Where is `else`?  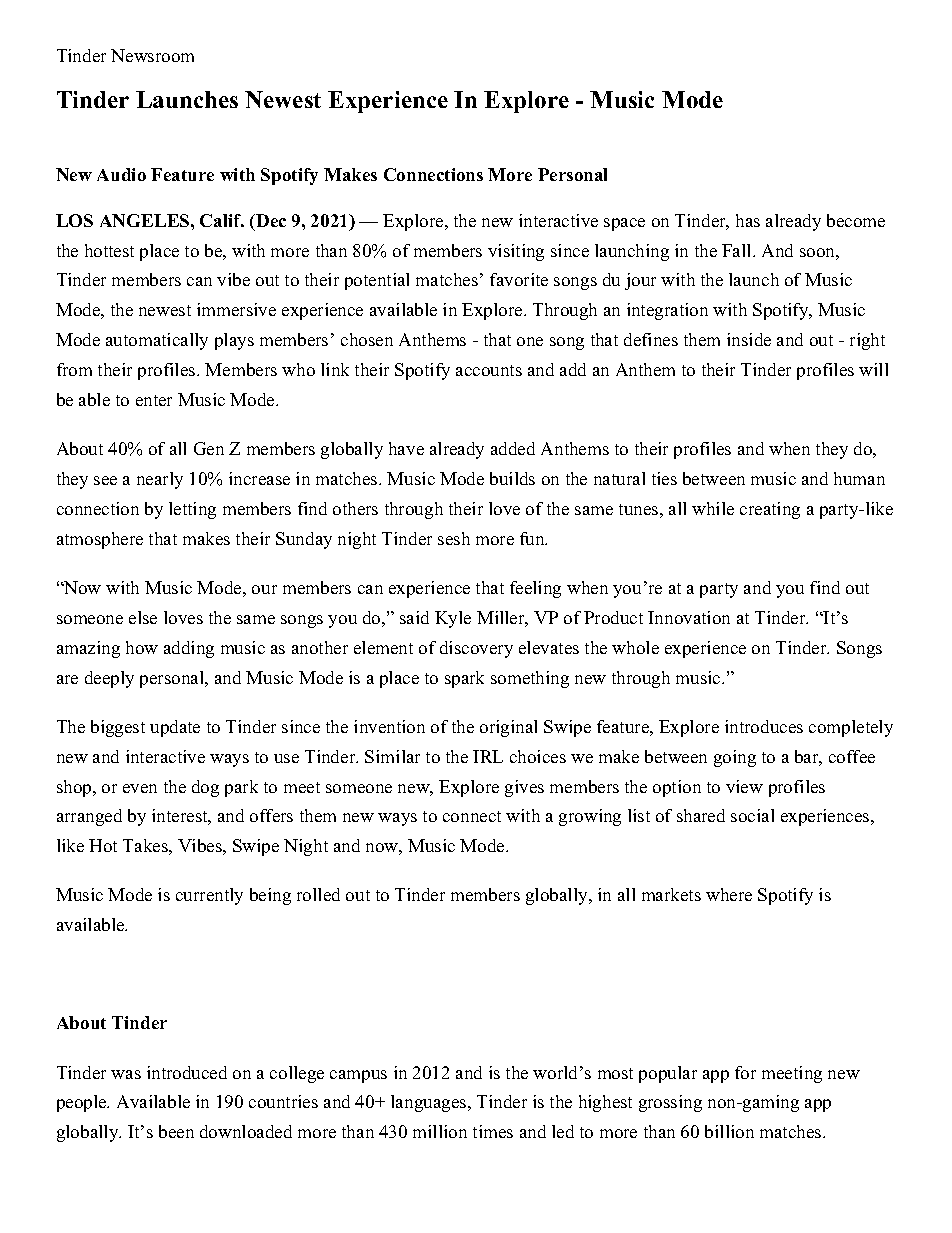 else is located at coordinates (143, 617).
